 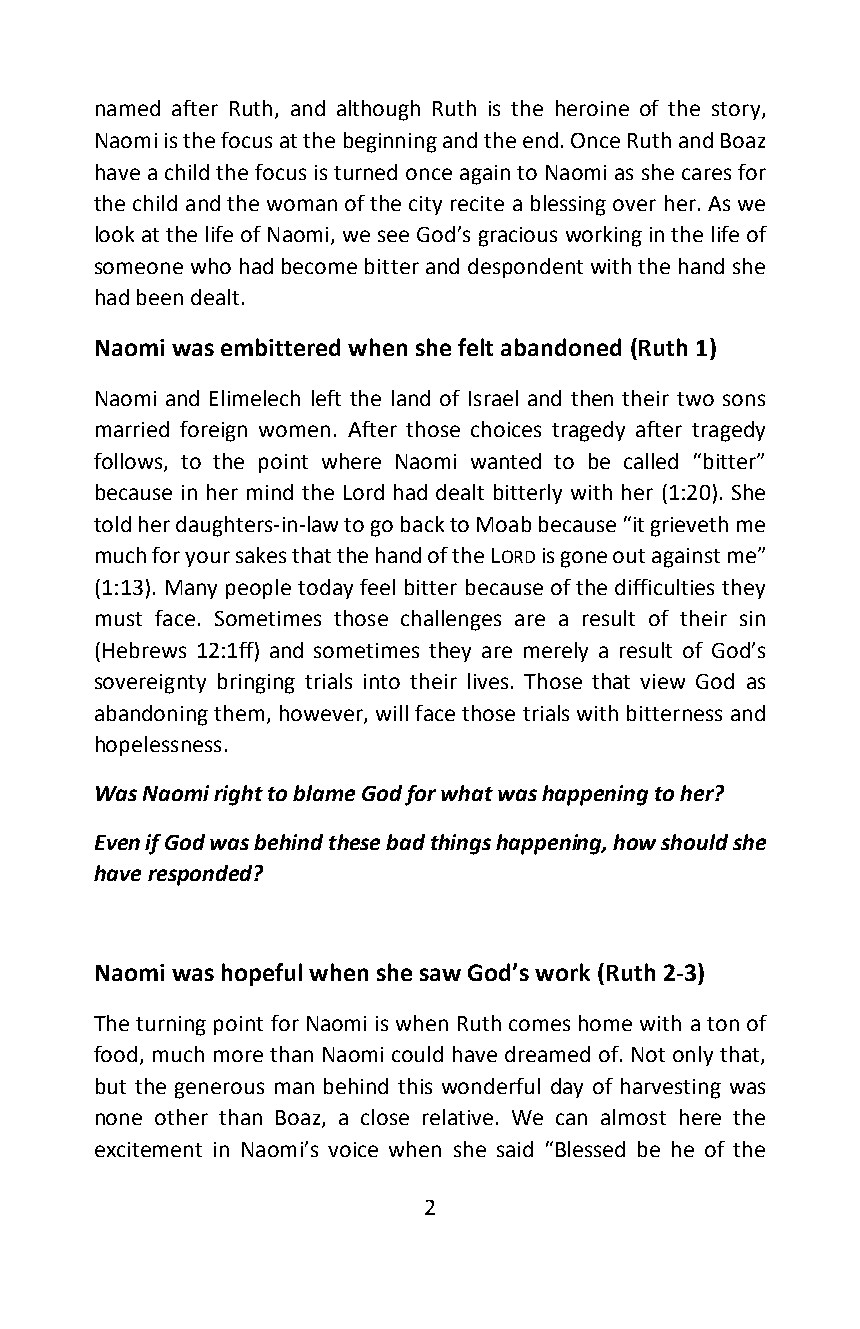 I want to click on other, so click(x=181, y=1117).
